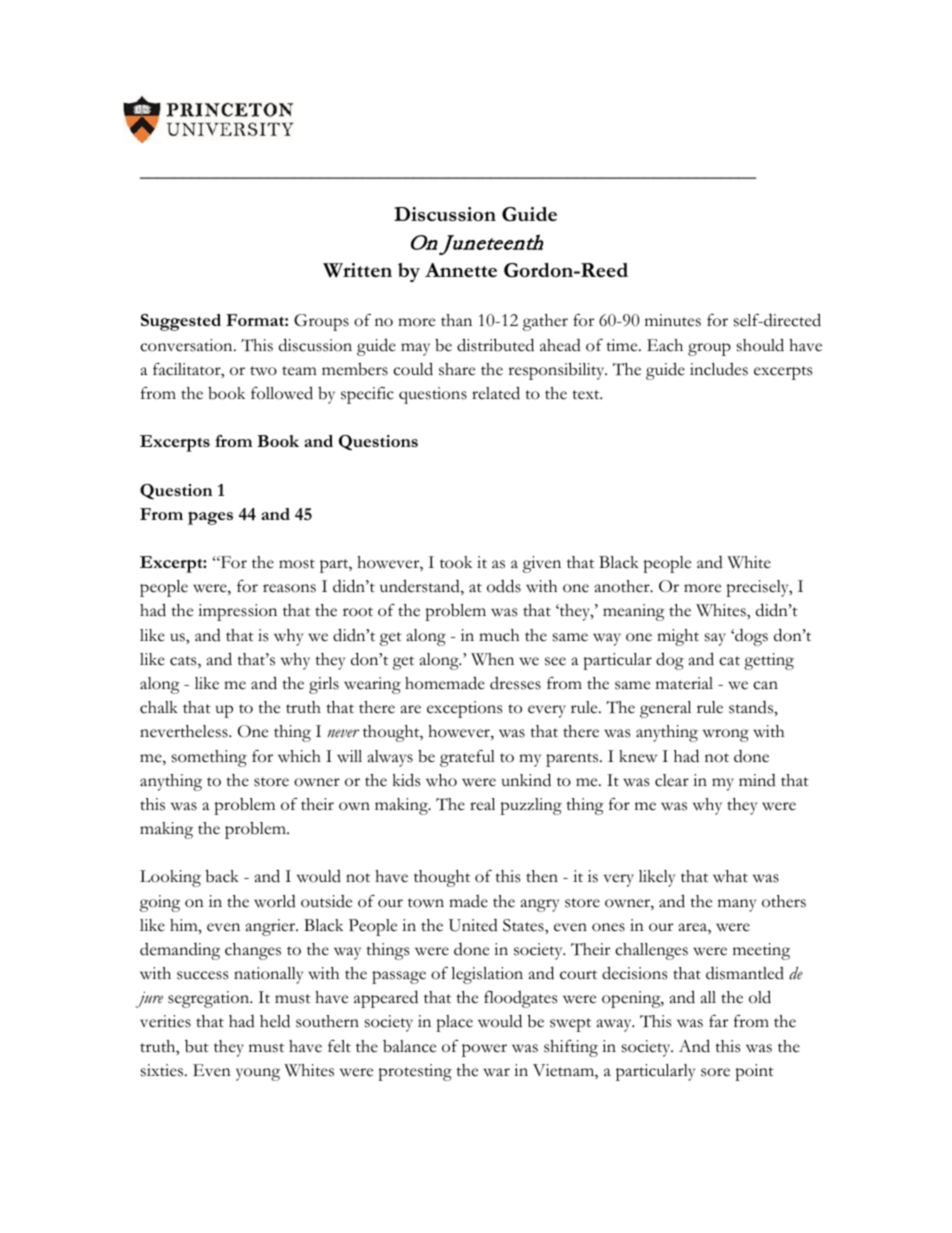 The image size is (952, 1233). I want to click on material, so click(684, 683).
